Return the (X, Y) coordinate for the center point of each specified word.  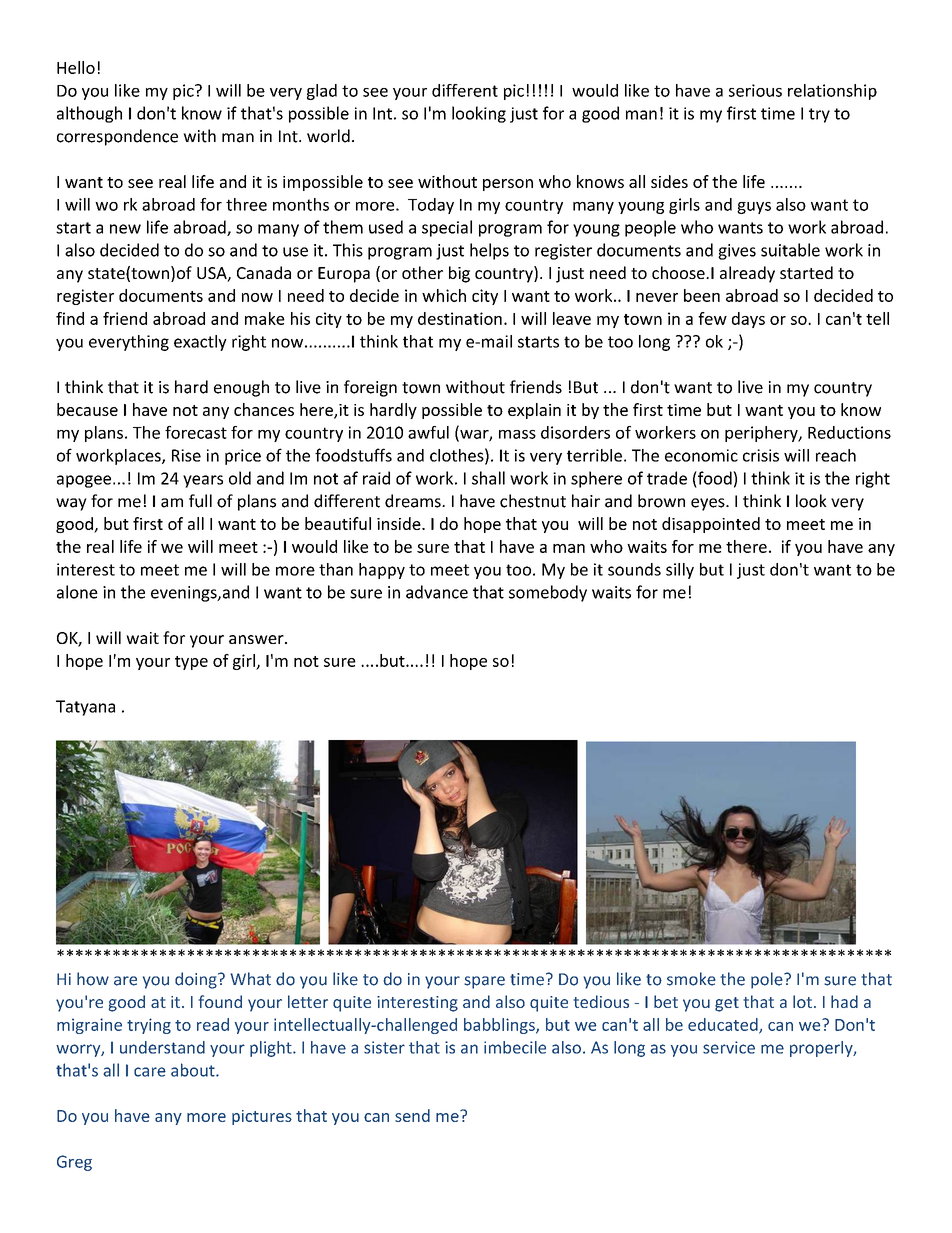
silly (680, 571)
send (412, 1115)
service (729, 1047)
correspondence (117, 137)
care (150, 1072)
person (508, 185)
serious (755, 90)
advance (437, 592)
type (191, 663)
